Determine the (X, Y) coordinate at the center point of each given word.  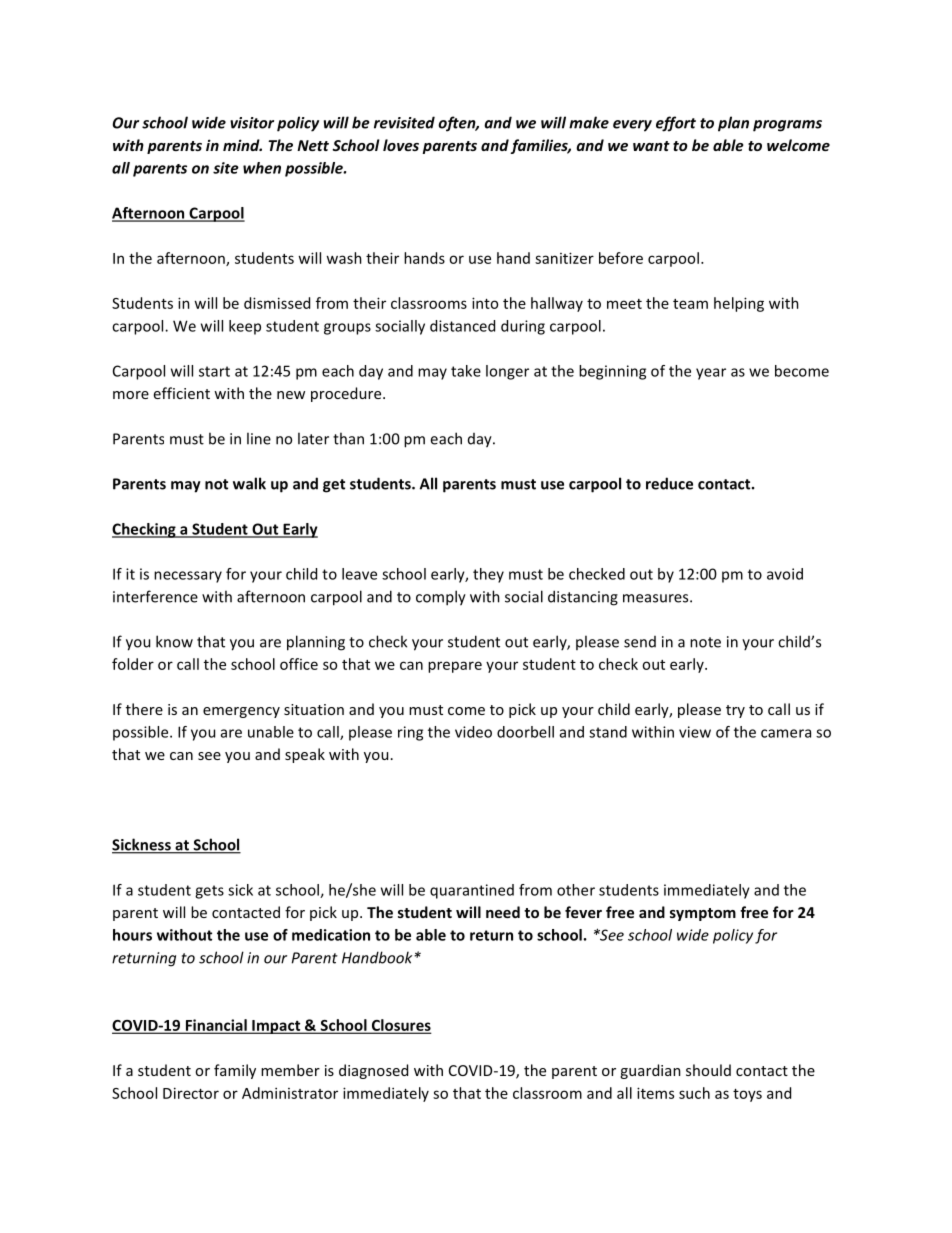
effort (676, 124)
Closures (400, 1026)
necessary (188, 577)
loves (401, 145)
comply (441, 598)
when (262, 168)
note (705, 642)
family (235, 1071)
